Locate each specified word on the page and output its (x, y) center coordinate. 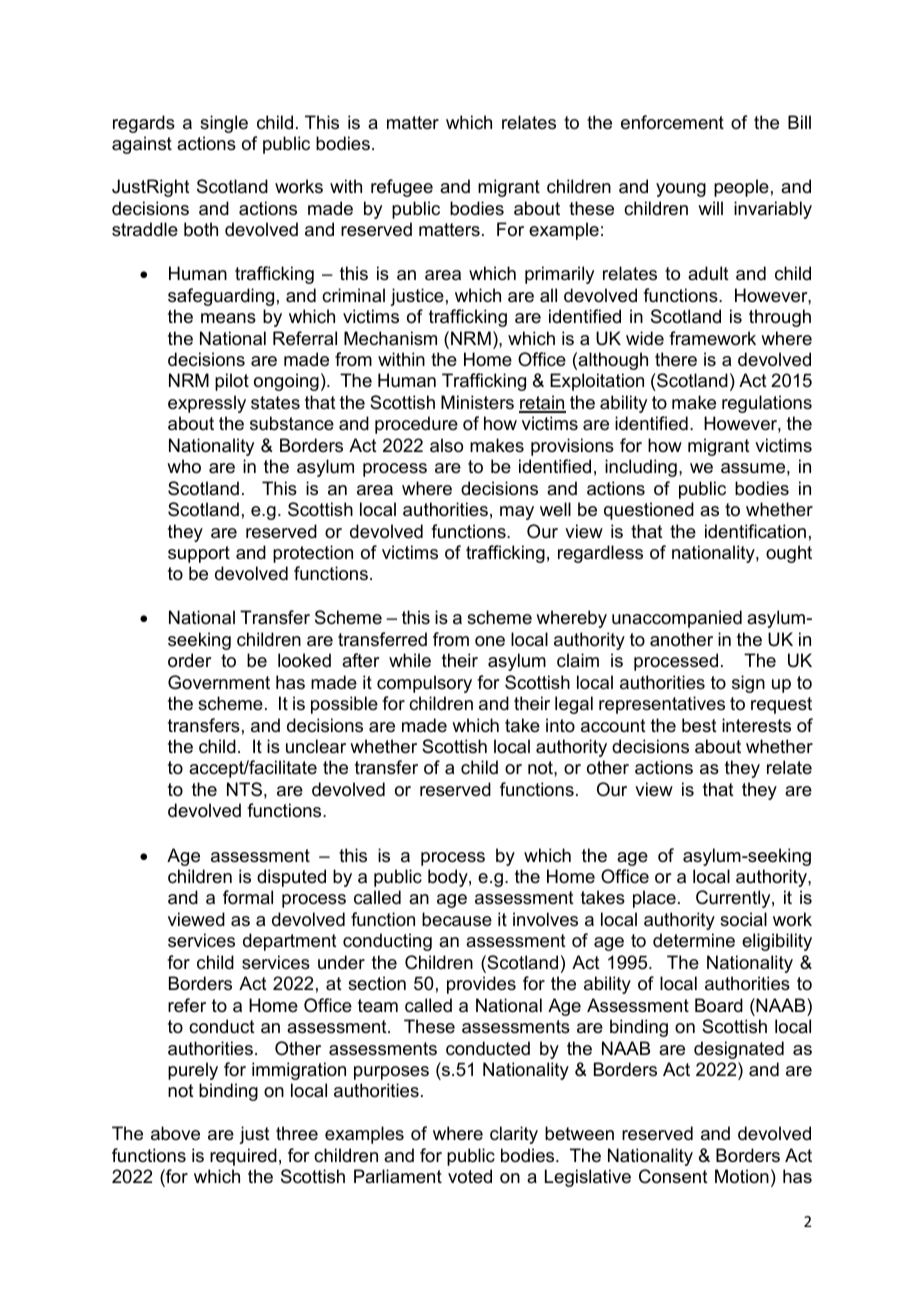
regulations (767, 404)
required (243, 1157)
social (743, 919)
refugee (402, 188)
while (410, 660)
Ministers (477, 402)
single (224, 124)
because (457, 919)
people (741, 188)
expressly (207, 404)
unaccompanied (677, 619)
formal (248, 897)
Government (219, 682)
